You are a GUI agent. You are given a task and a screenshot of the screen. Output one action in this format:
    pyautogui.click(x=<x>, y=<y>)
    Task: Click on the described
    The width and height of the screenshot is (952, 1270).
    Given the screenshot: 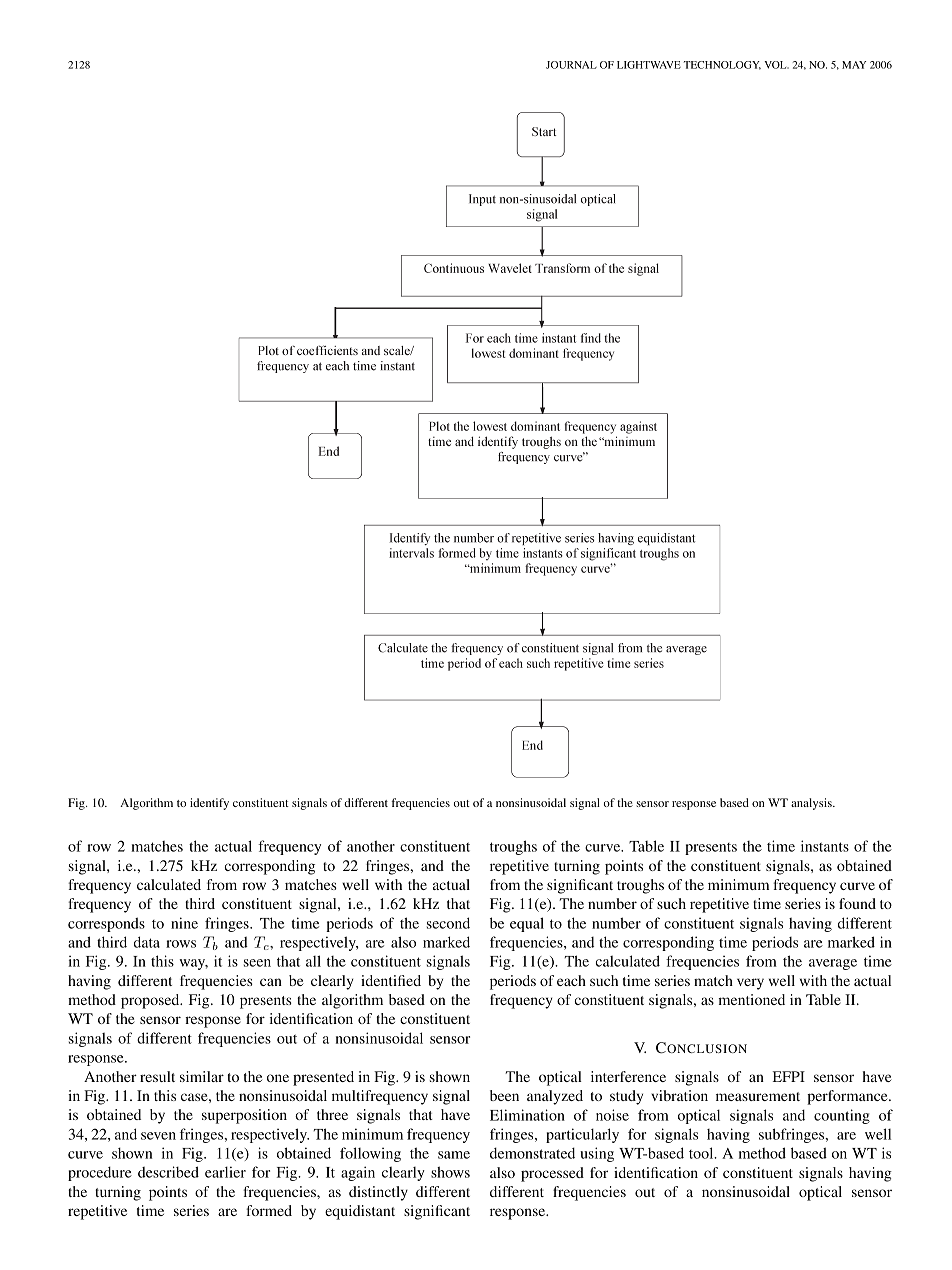 What is the action you would take?
    pyautogui.click(x=168, y=1172)
